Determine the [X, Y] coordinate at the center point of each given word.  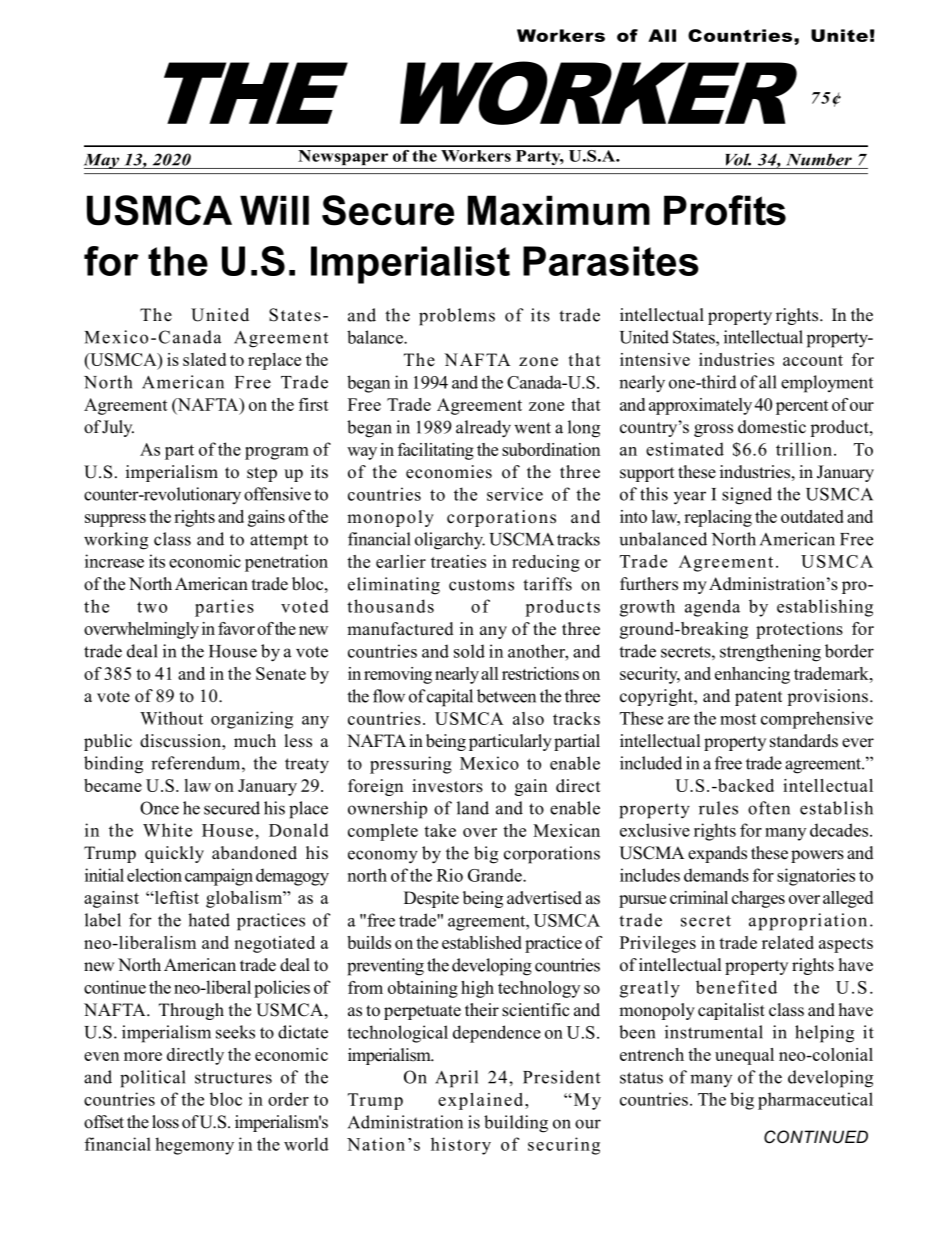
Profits [725, 210]
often [769, 808]
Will [274, 210]
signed [747, 496]
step [262, 474]
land [473, 808]
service [515, 494]
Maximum [559, 210]
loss [165, 1122]
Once [159, 808]
